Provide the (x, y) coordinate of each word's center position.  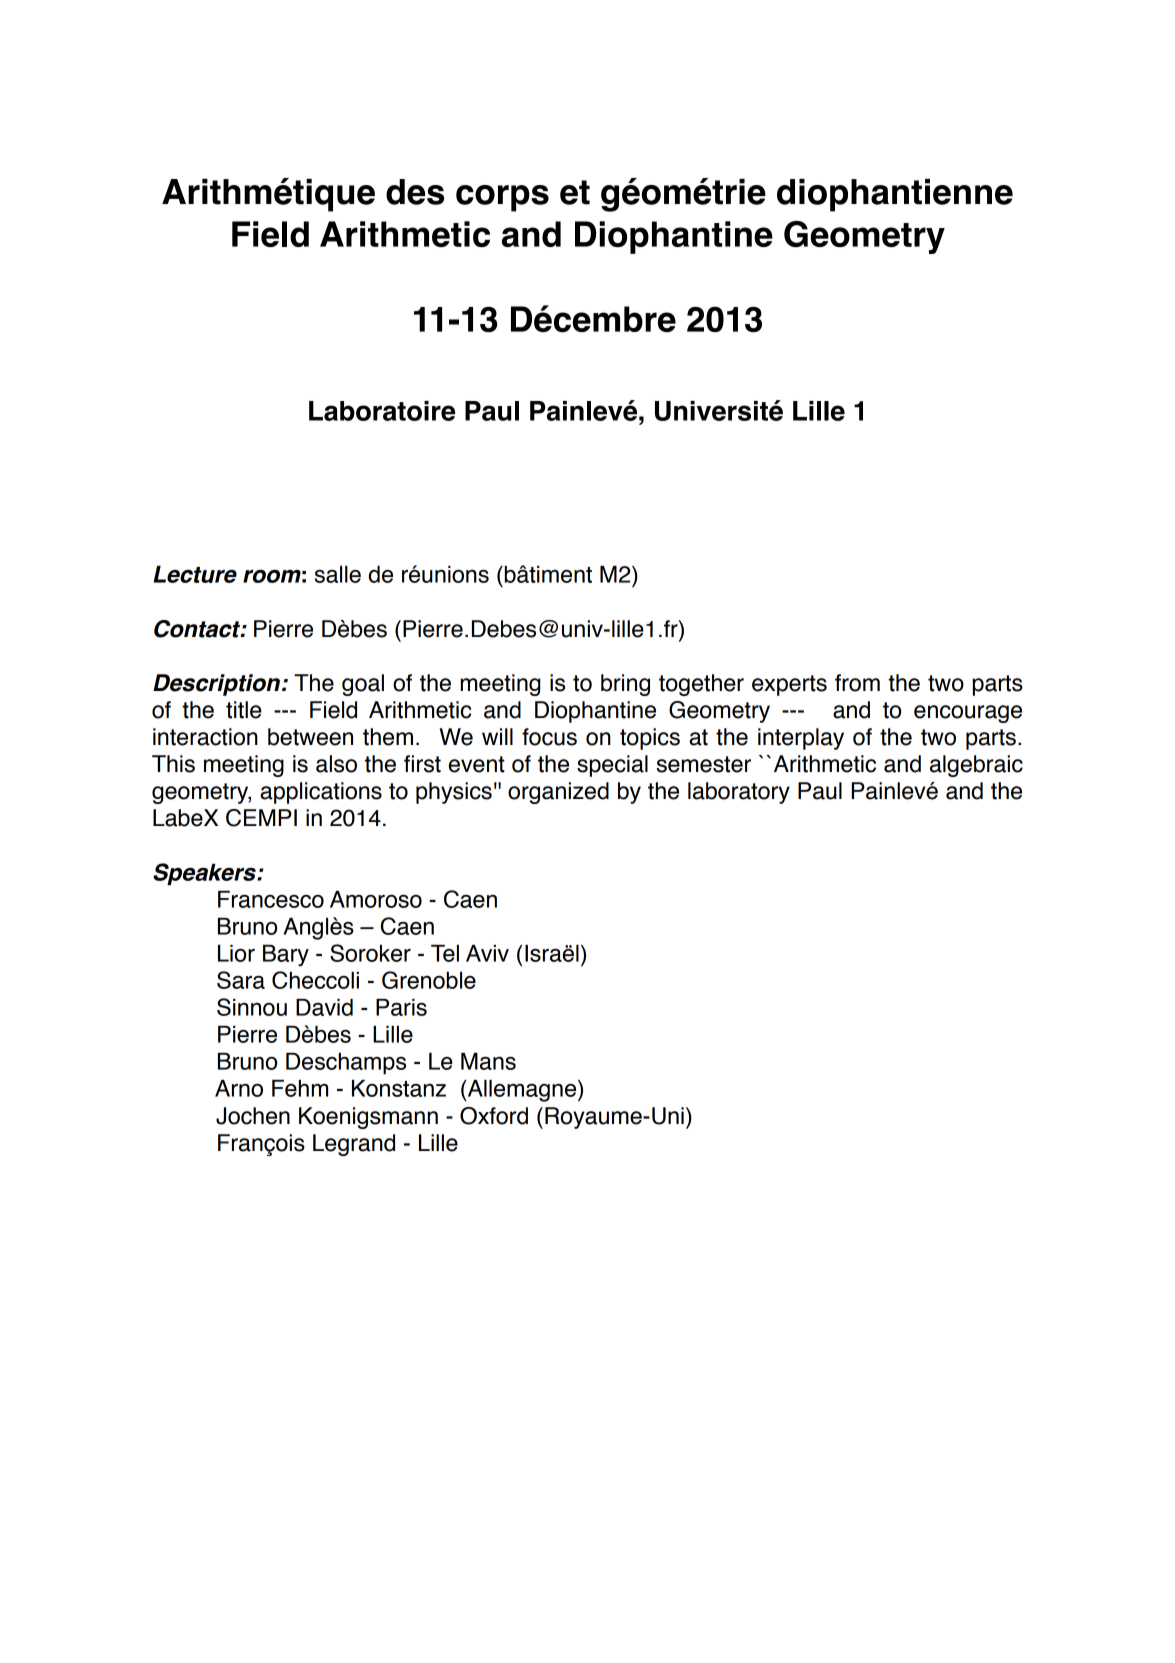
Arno (239, 1088)
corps (502, 198)
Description (218, 685)
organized (558, 793)
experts (789, 685)
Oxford (494, 1116)
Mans (488, 1061)
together (701, 685)
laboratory (739, 793)
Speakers (205, 874)
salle (338, 574)
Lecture (195, 574)
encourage (968, 714)
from (857, 683)
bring (625, 685)
